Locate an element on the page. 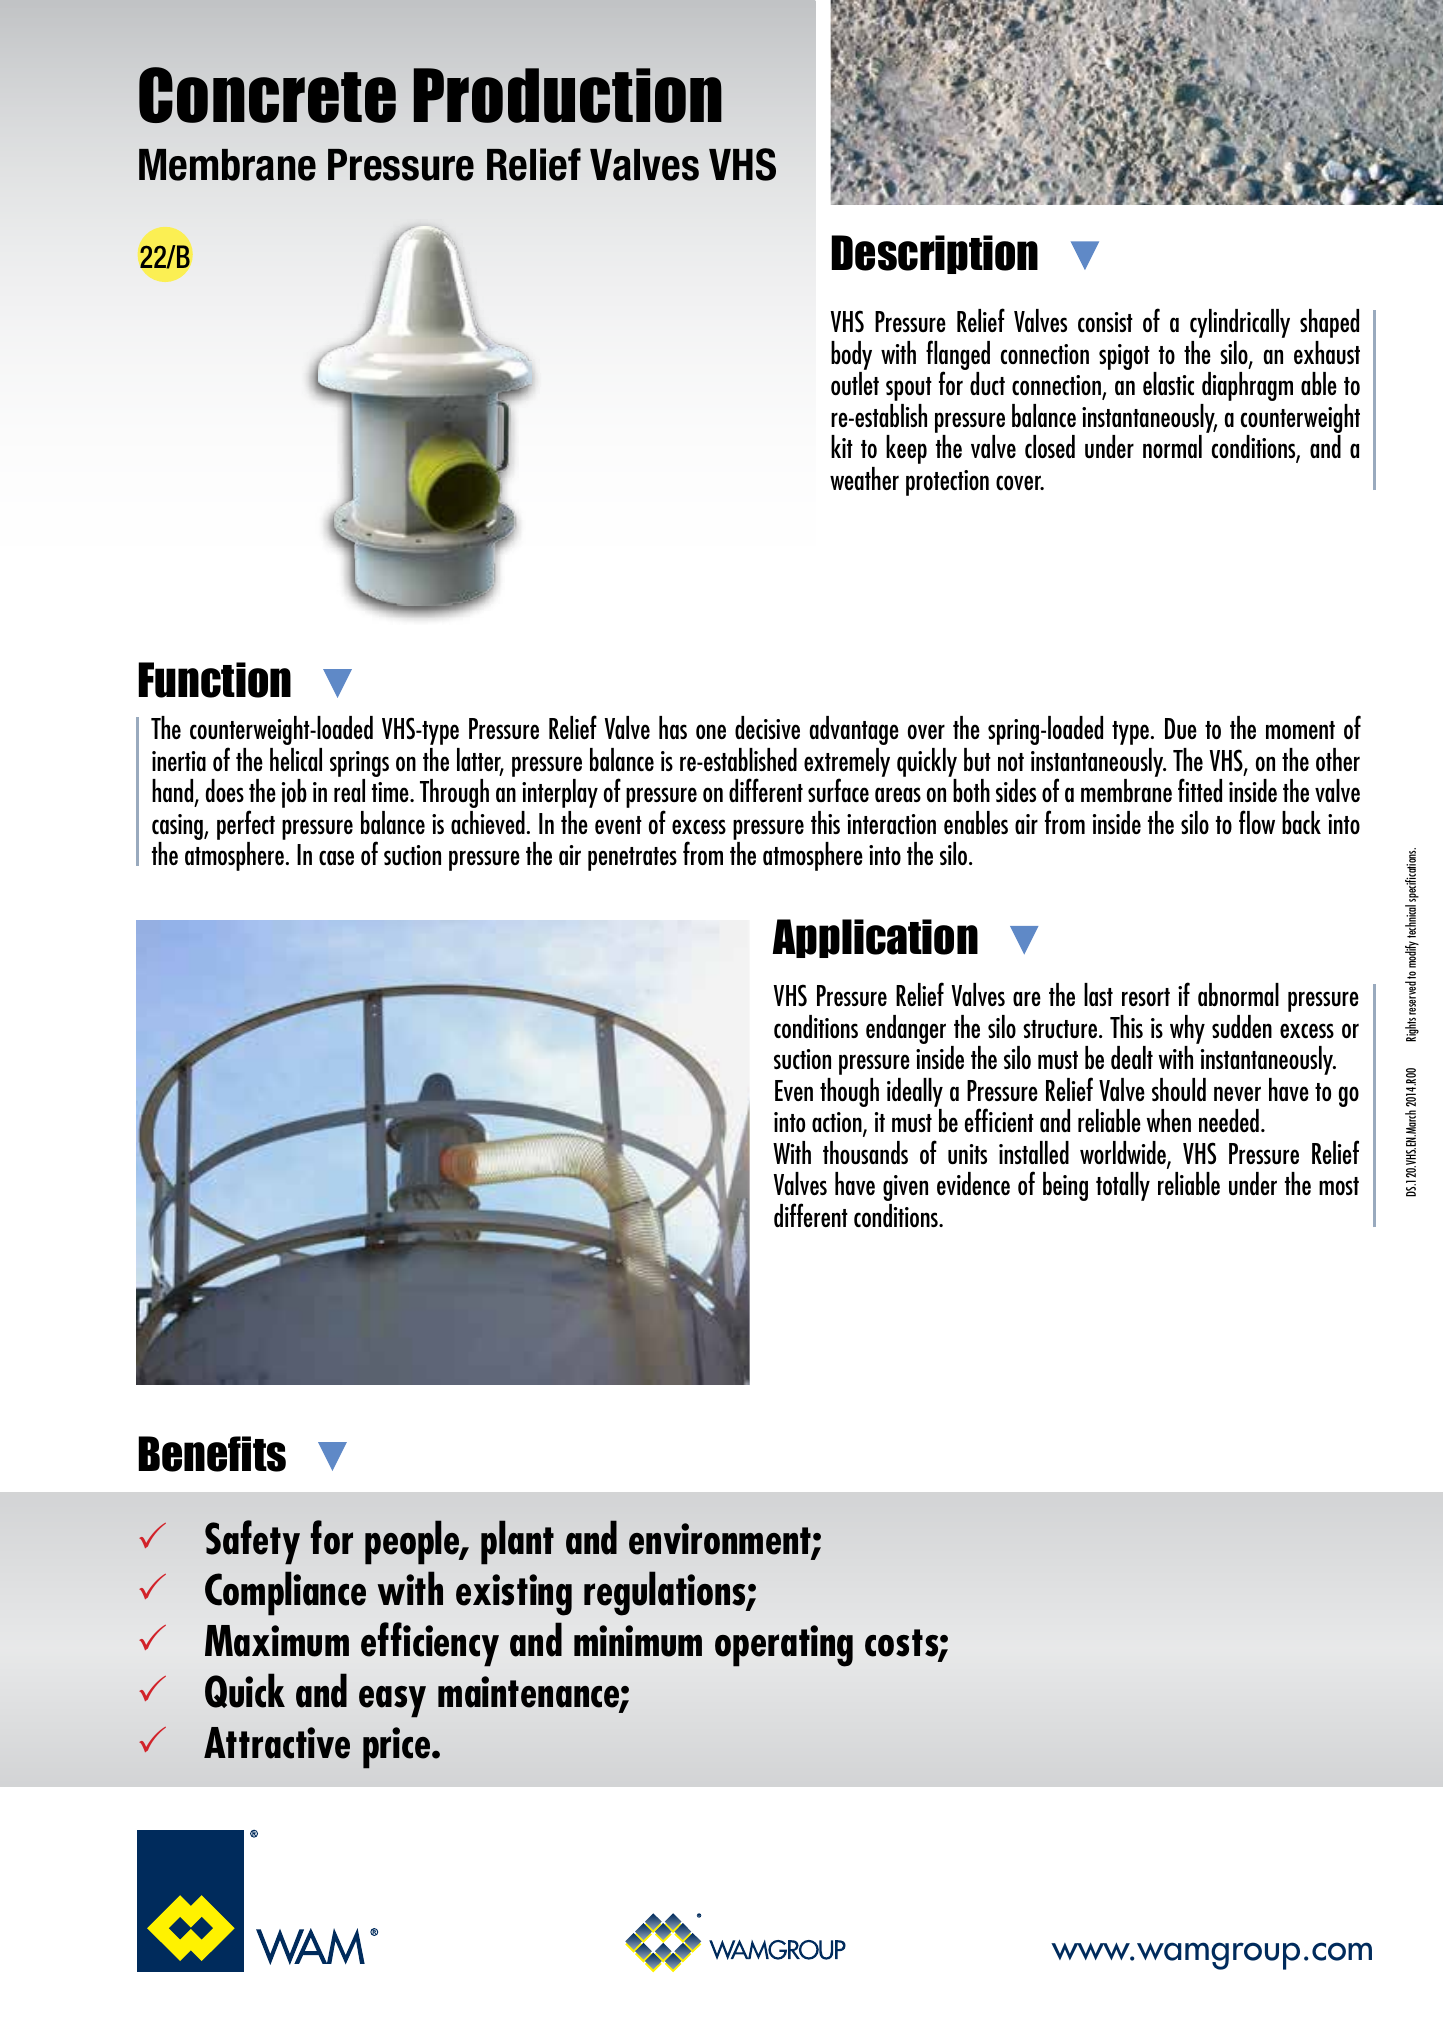 The width and height of the document is (1443, 2041). Attractive is located at coordinates (277, 1743).
